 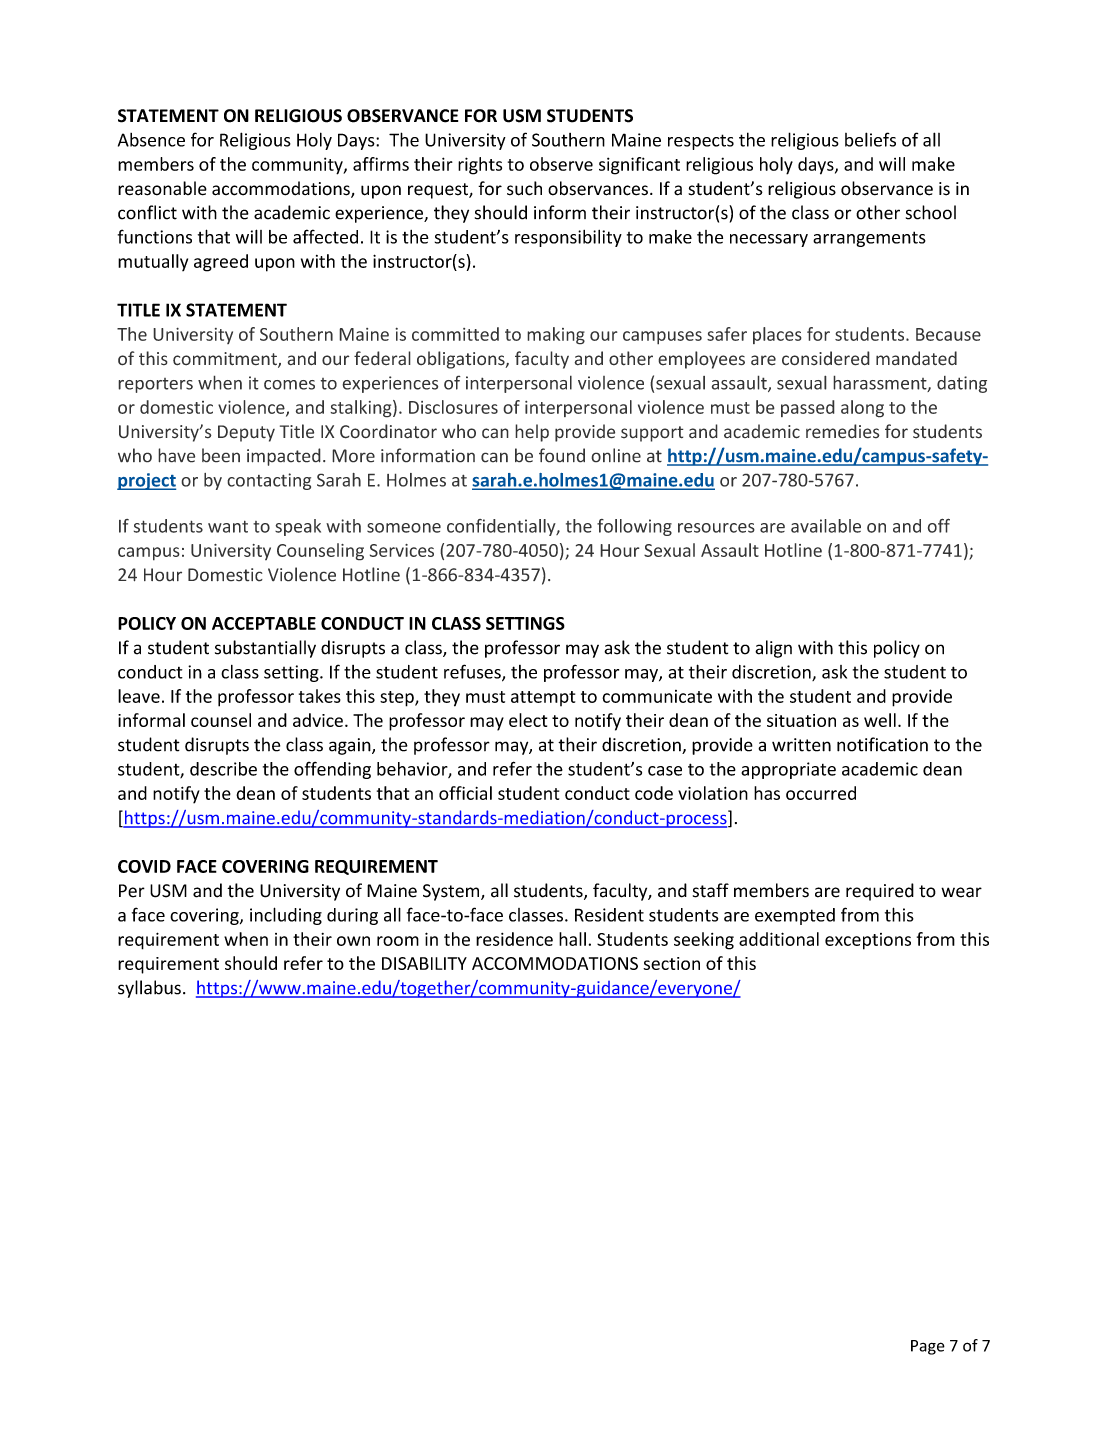 I want to click on remedies, so click(x=843, y=431).
